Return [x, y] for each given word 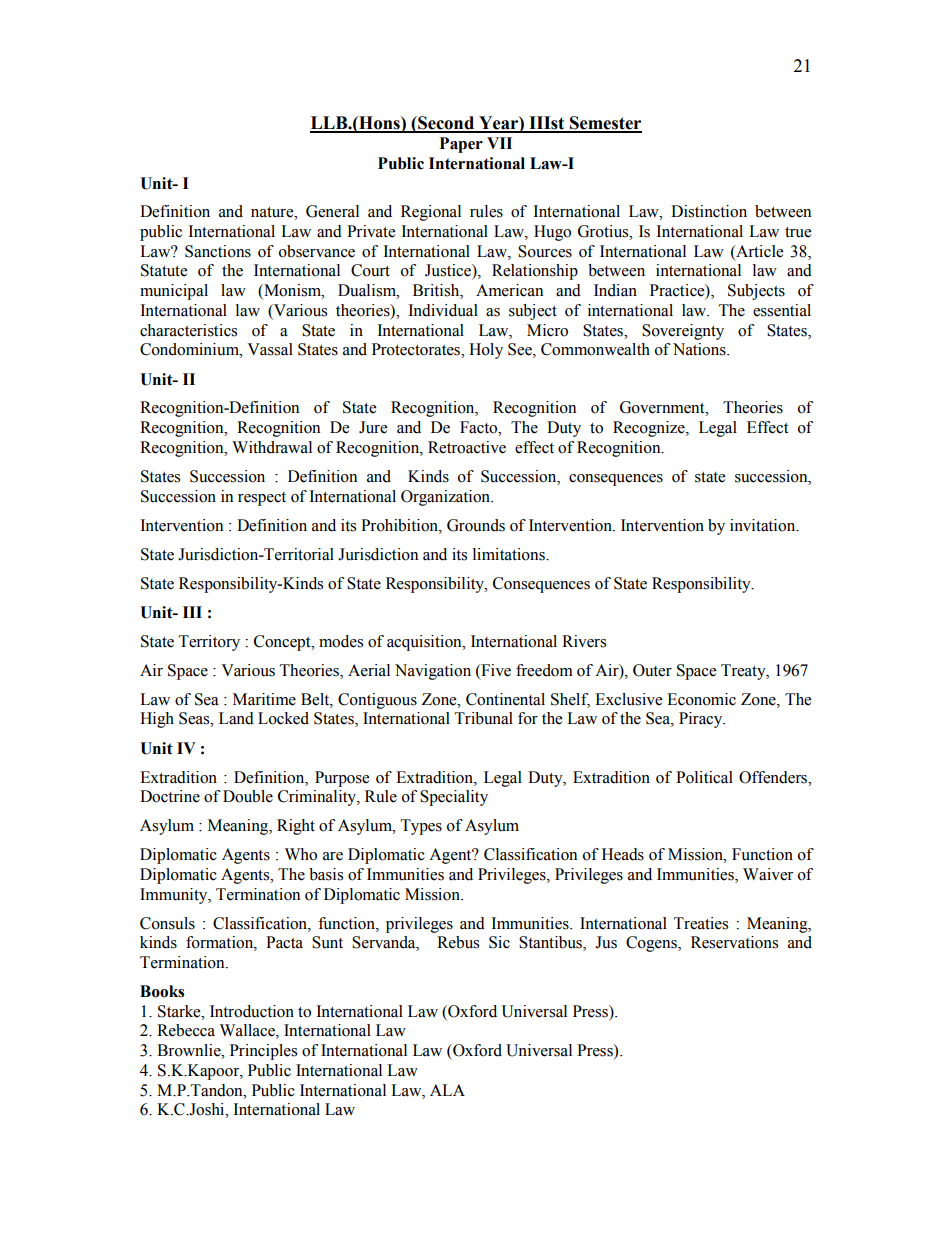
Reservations [734, 942]
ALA [447, 1090]
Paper [461, 145]
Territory [209, 643]
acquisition [425, 643]
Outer [652, 670]
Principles [263, 1052]
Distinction [709, 211]
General [332, 211]
